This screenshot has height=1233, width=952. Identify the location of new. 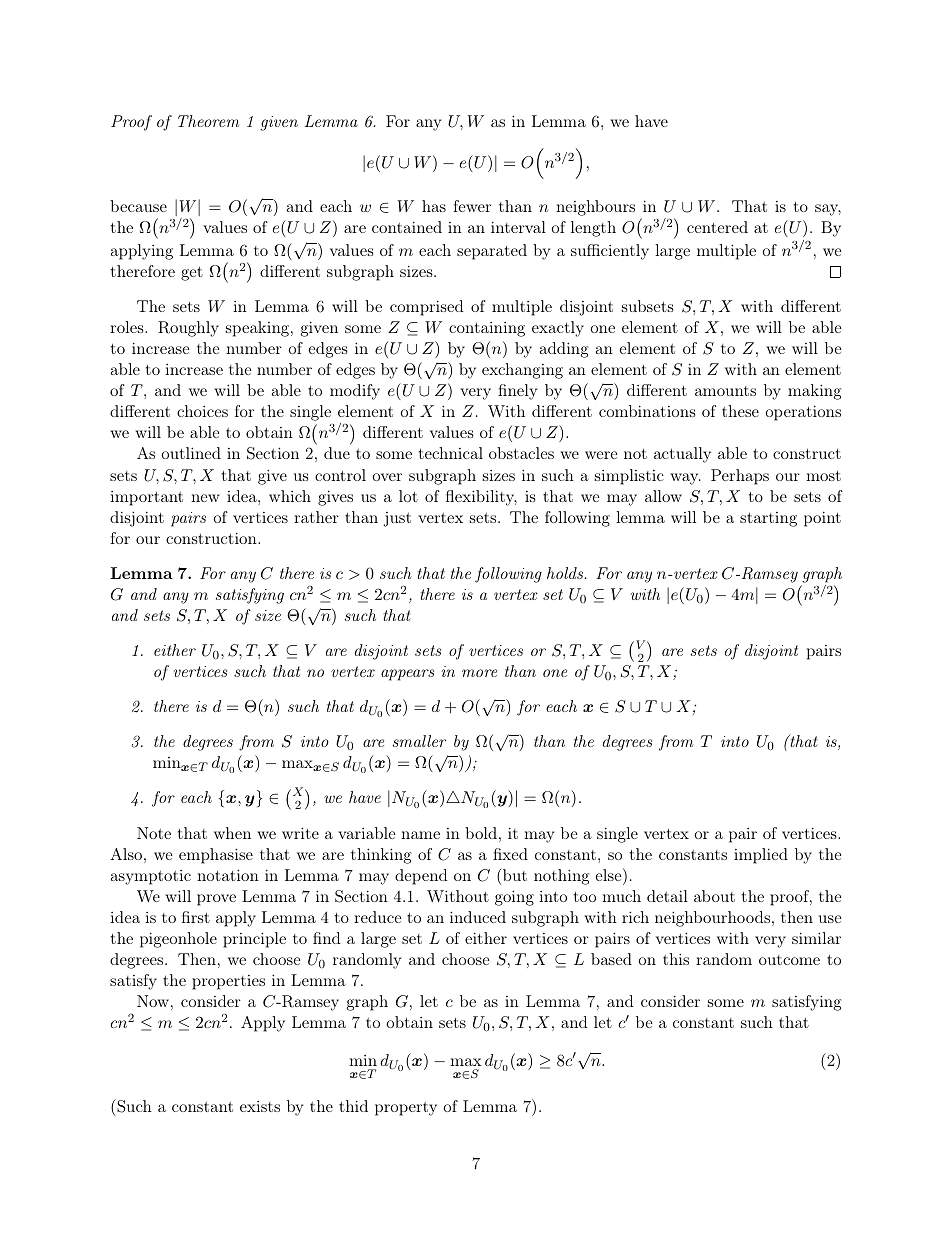
(205, 498).
